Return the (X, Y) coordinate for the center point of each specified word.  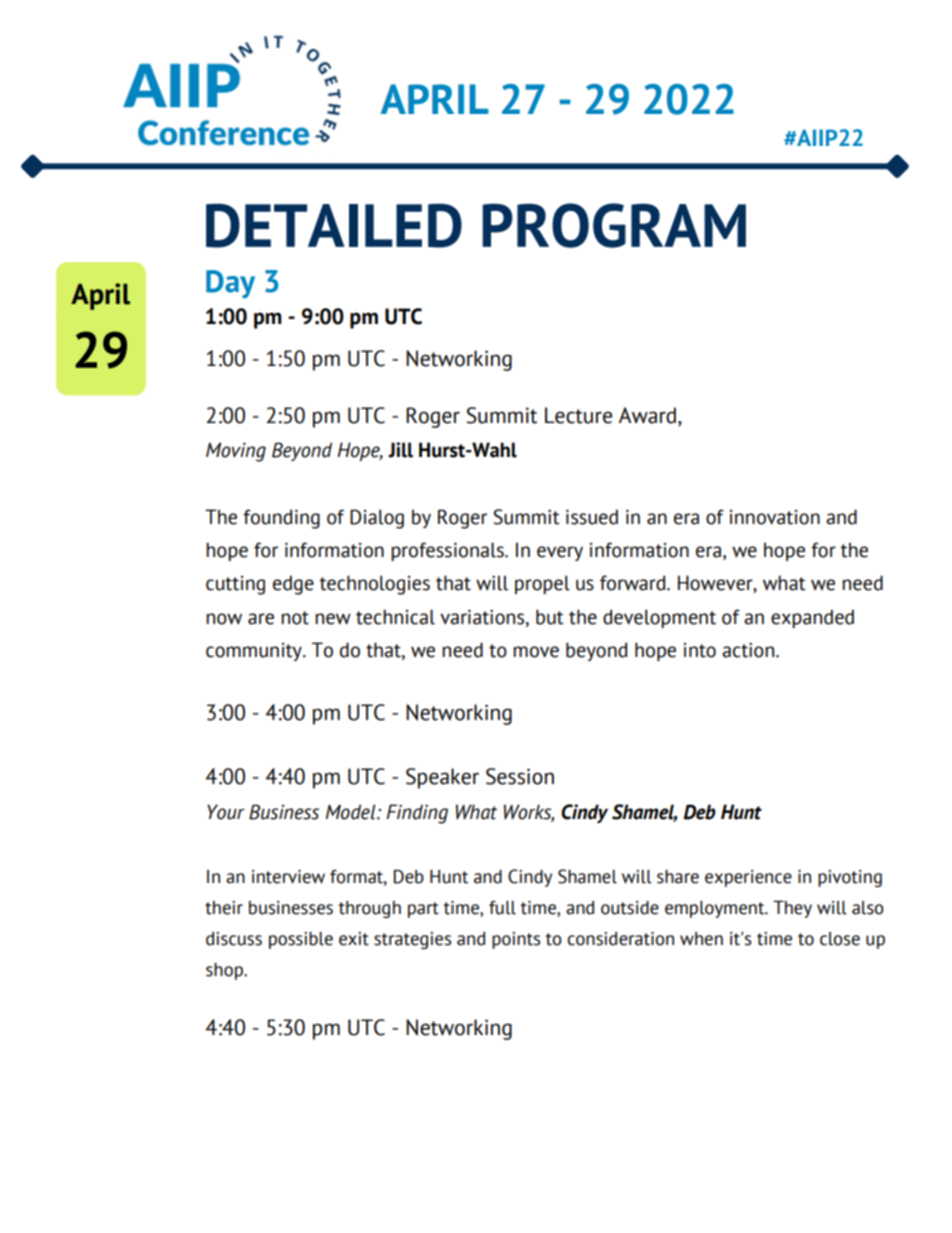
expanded (812, 618)
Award (649, 416)
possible (301, 940)
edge (293, 585)
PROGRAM (614, 225)
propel (542, 584)
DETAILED (334, 225)
